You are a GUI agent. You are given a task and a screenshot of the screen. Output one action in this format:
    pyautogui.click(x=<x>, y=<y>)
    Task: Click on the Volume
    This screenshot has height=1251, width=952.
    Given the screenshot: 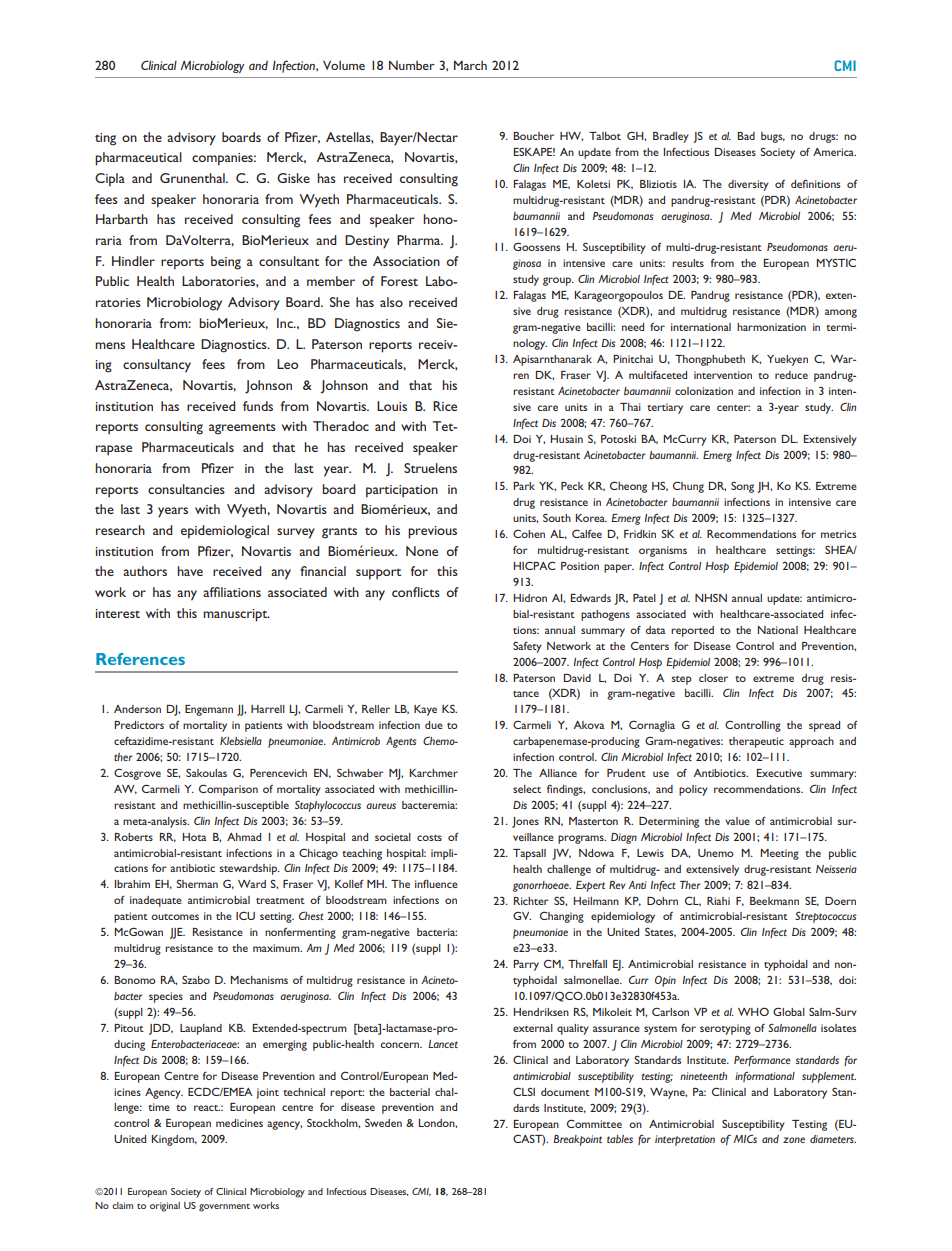 What is the action you would take?
    pyautogui.click(x=344, y=65)
